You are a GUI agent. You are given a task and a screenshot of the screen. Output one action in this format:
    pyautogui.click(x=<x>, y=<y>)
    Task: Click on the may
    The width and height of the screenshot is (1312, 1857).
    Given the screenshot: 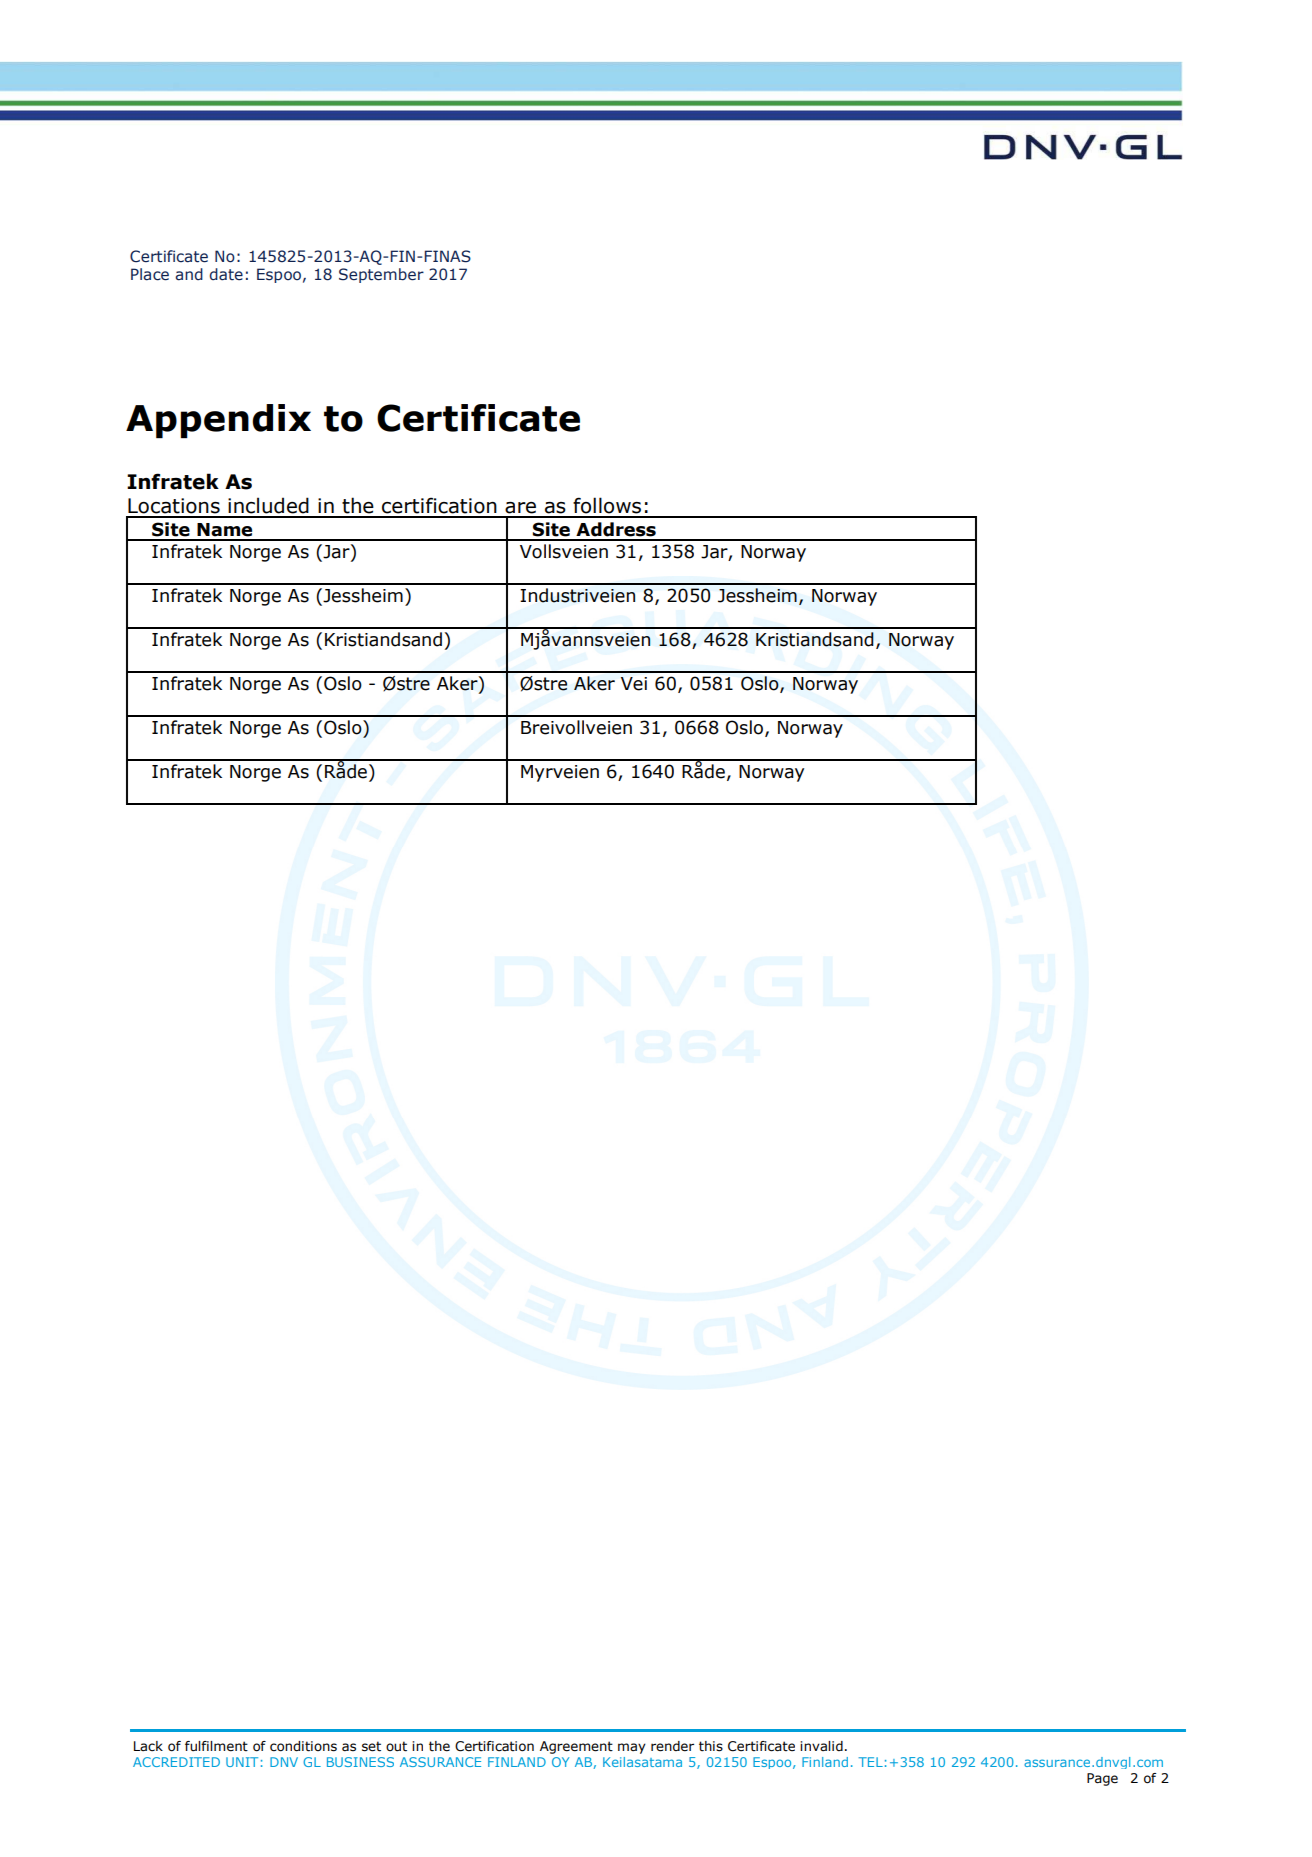 What is the action you would take?
    pyautogui.click(x=632, y=1748)
